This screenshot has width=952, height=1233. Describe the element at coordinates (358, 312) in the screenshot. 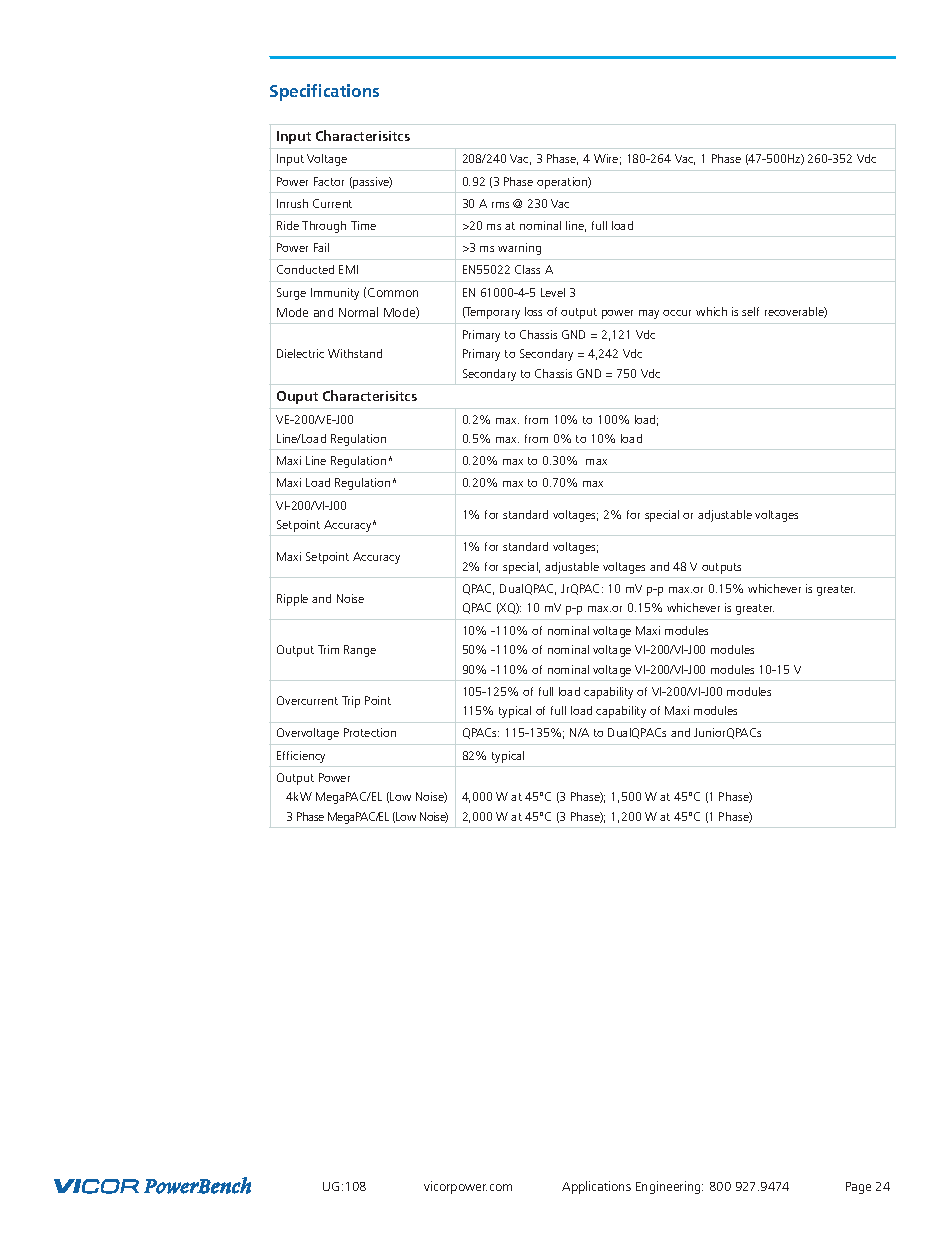

I see `Normal` at that location.
